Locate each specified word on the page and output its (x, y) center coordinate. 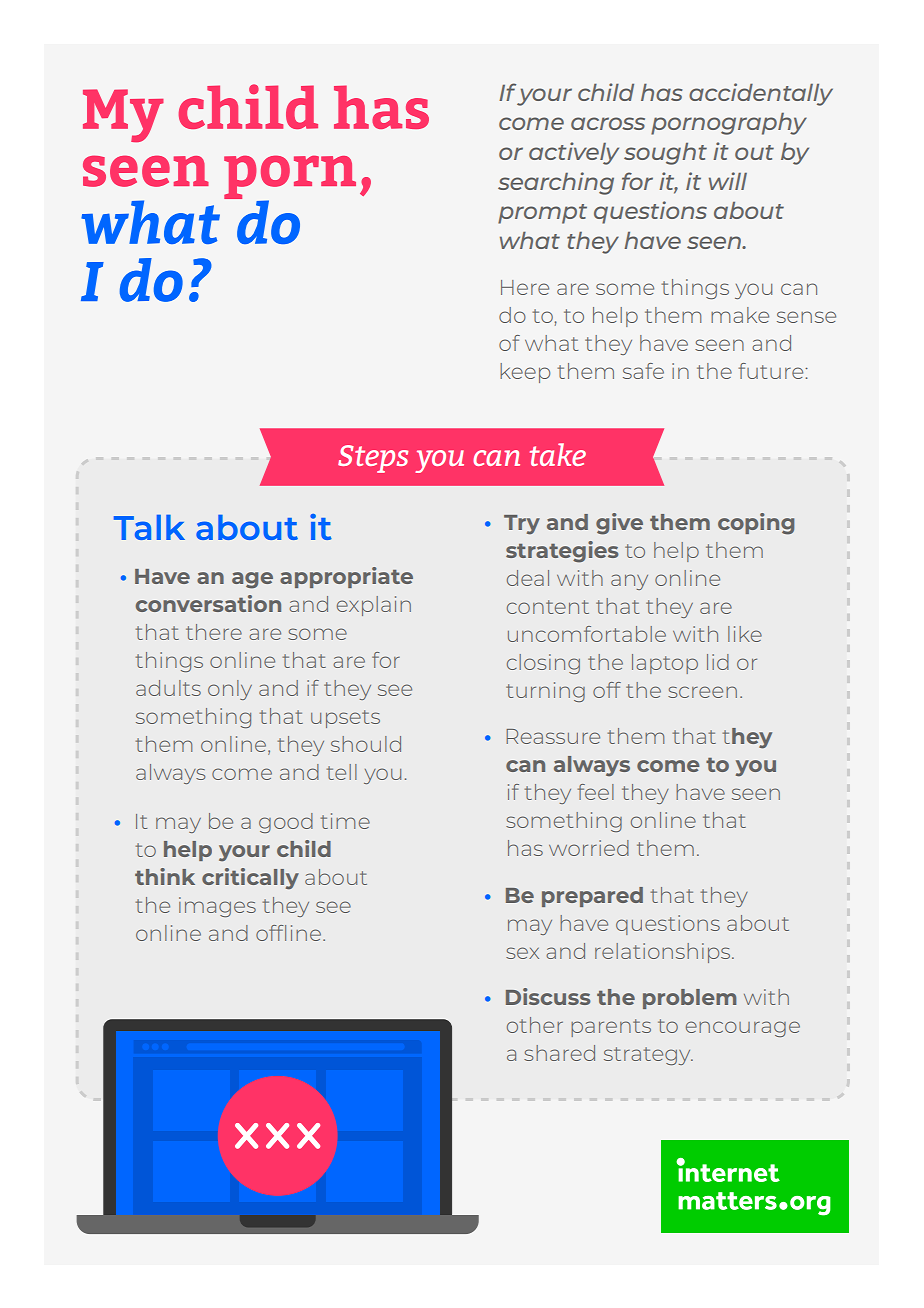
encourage (743, 1029)
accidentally (761, 94)
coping (756, 524)
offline (288, 933)
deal (528, 578)
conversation (208, 603)
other (535, 1025)
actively (574, 153)
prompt (542, 214)
